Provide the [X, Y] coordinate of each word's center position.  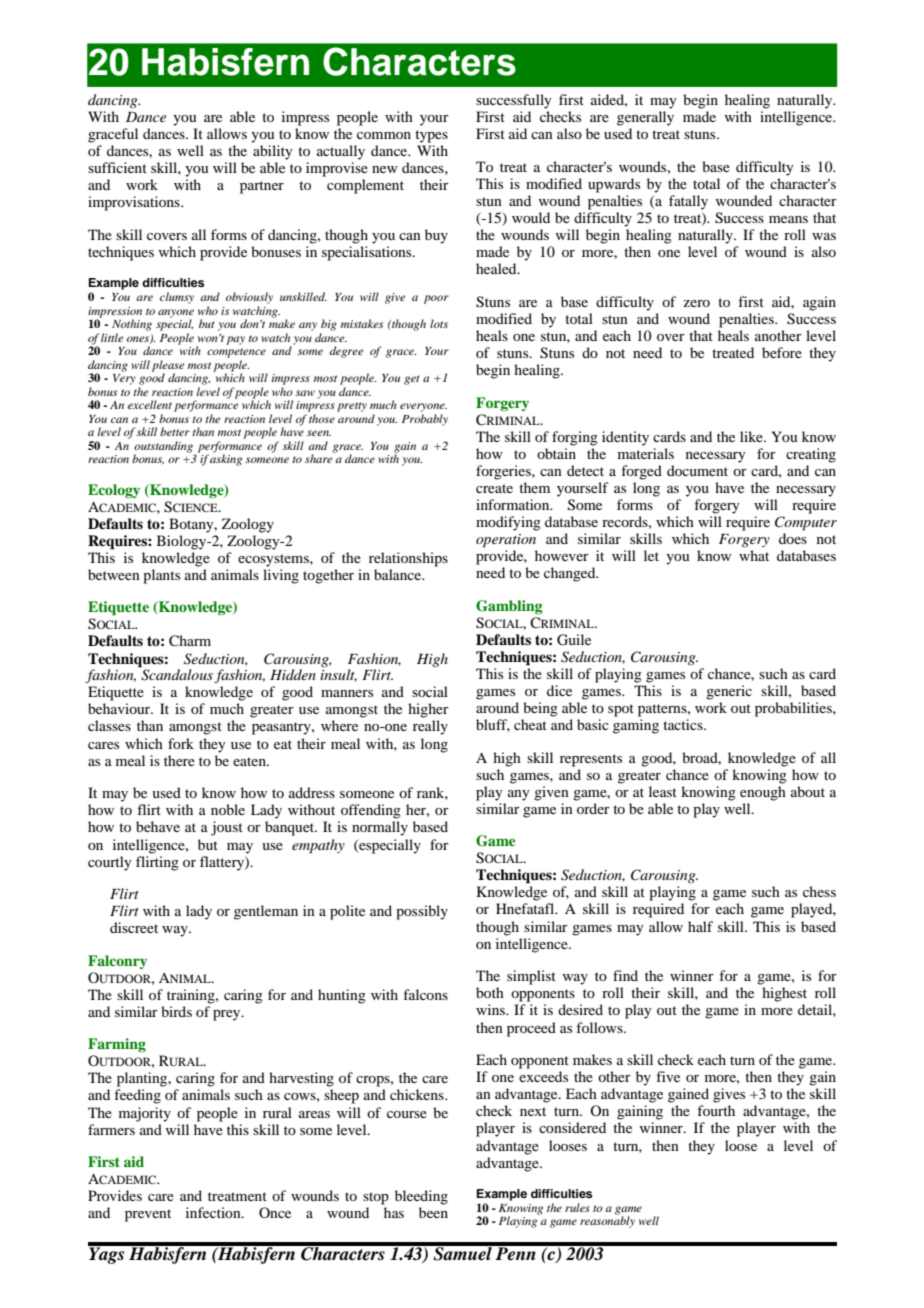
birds [176, 1011]
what [754, 555]
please [168, 367]
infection [214, 1212]
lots [439, 323]
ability [273, 152]
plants [161, 576]
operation [506, 541]
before [782, 352]
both [490, 992]
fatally [688, 202]
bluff [493, 725]
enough [763, 793]
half [700, 926]
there [179, 760]
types [431, 136]
